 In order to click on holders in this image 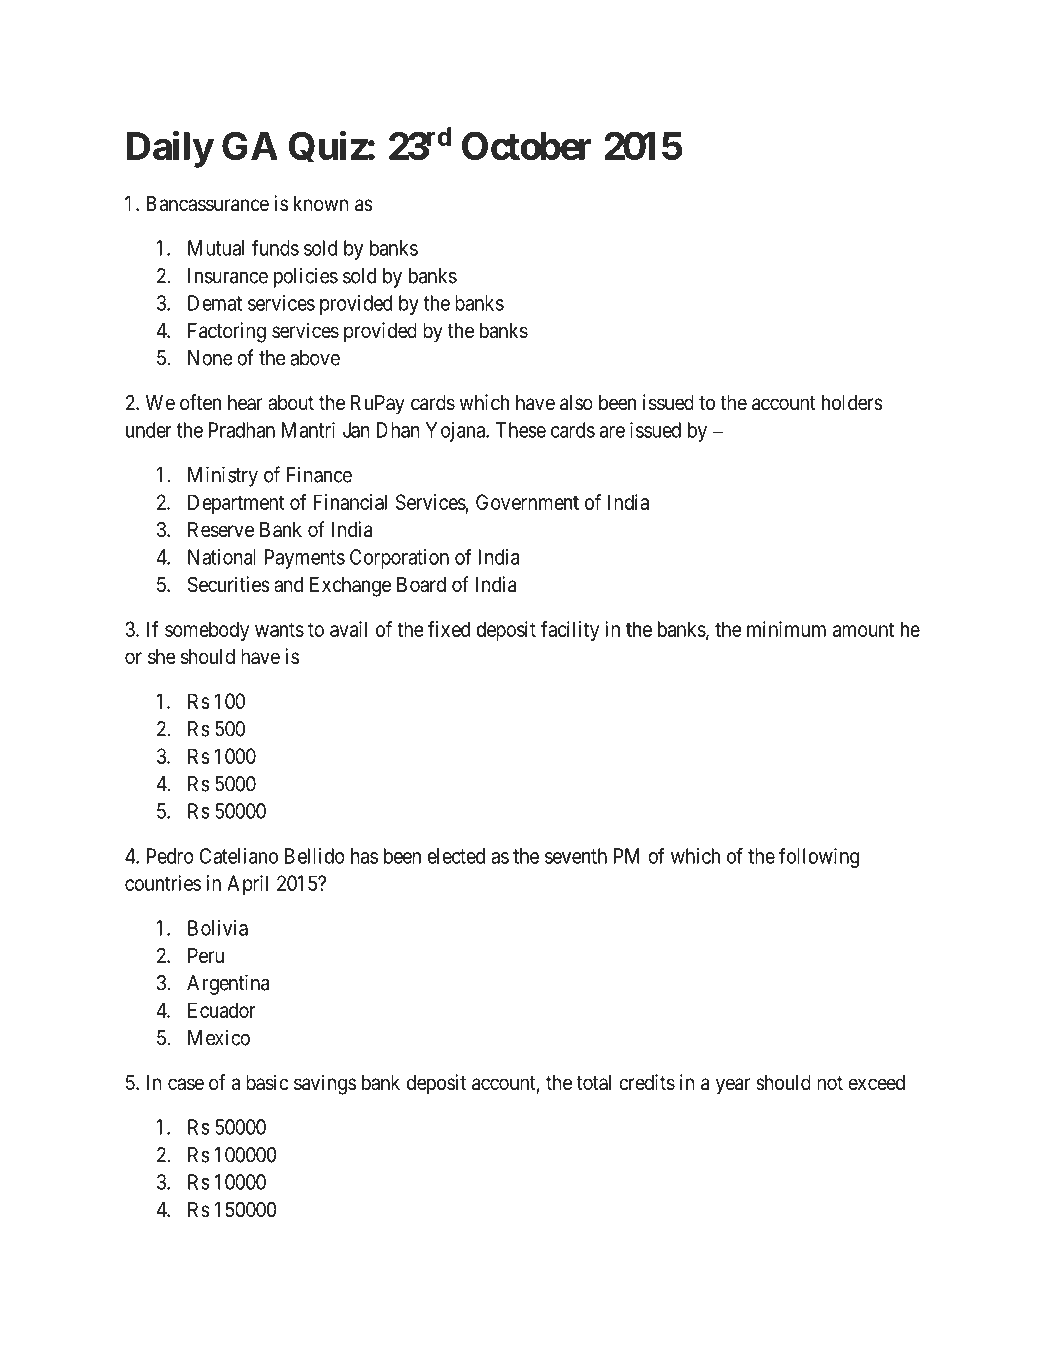, I will do `click(852, 403)`.
